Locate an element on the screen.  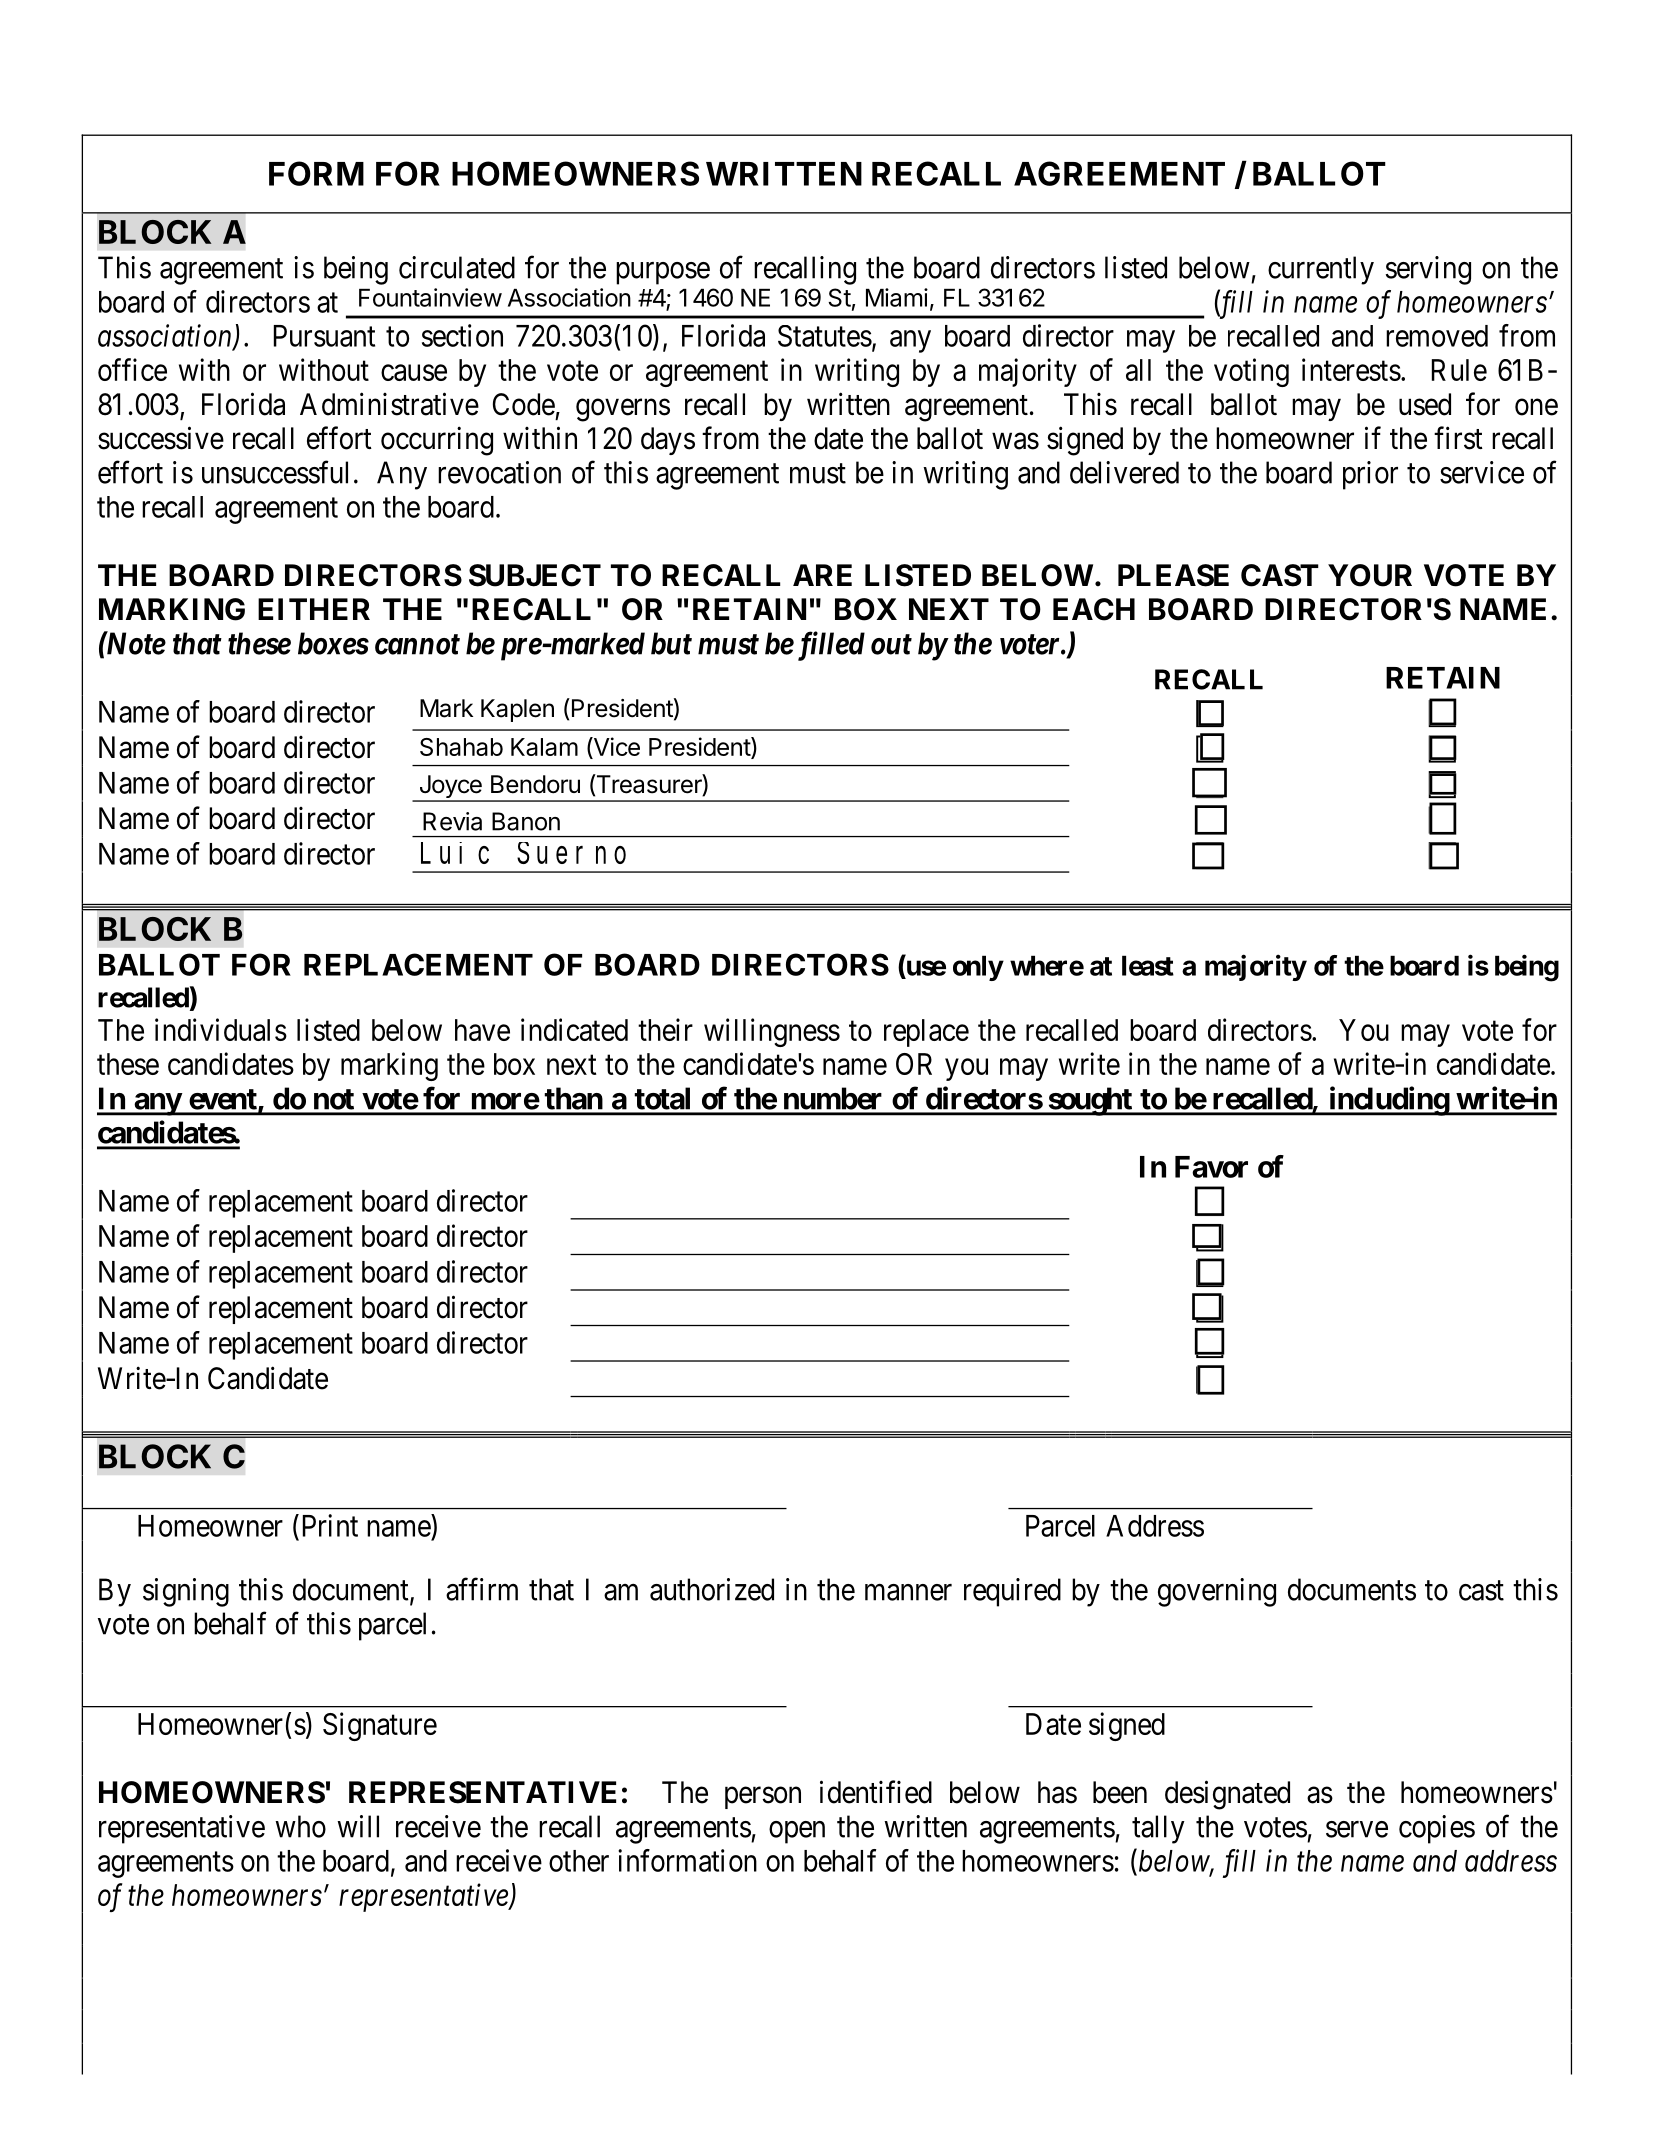
but is located at coordinates (671, 643).
